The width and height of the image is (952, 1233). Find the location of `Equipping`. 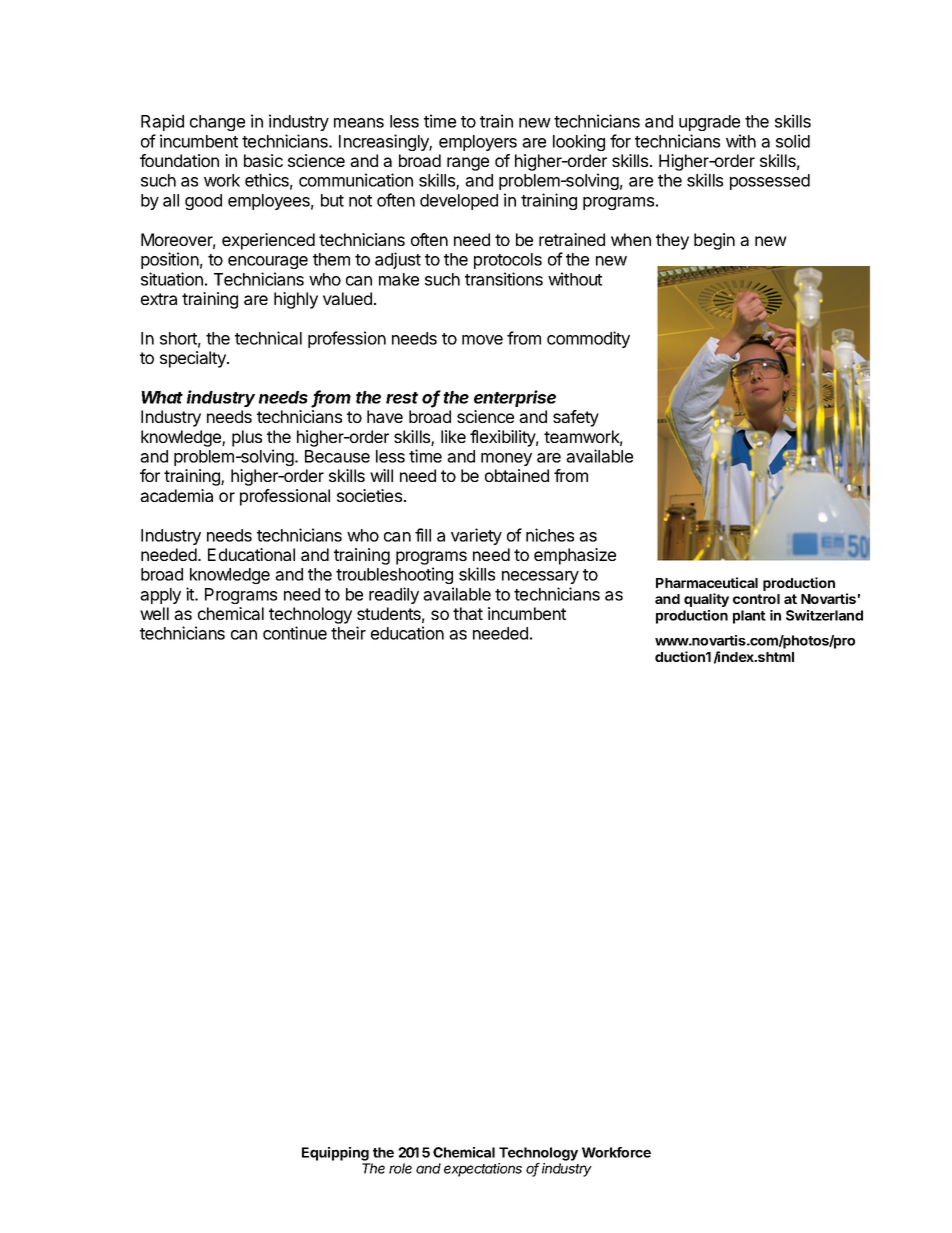

Equipping is located at coordinates (335, 1154).
